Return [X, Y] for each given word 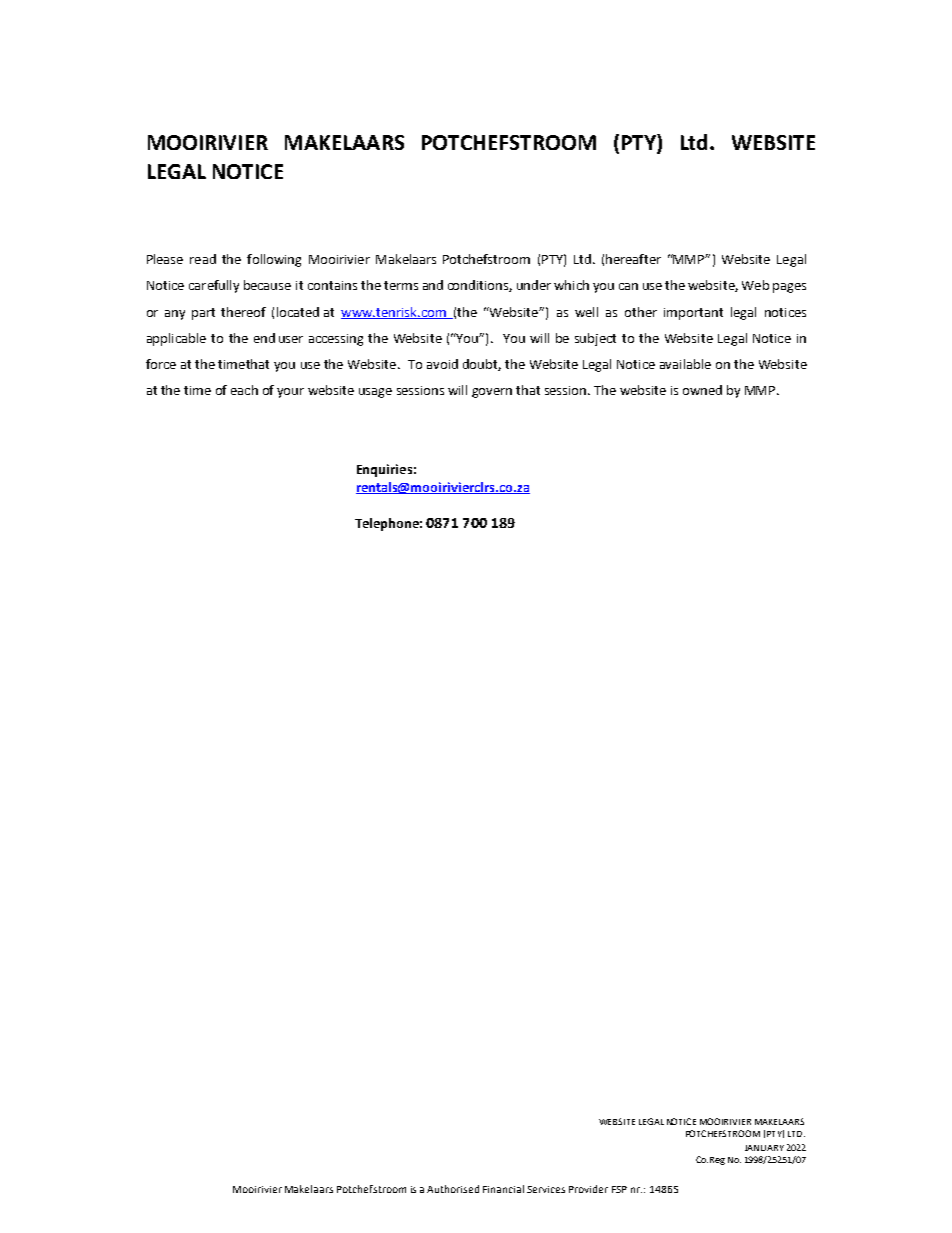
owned [702, 390]
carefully [214, 286]
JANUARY [764, 1148]
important [693, 314]
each [244, 390]
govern [492, 393]
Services [546, 1189]
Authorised [453, 1189]
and [433, 285]
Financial [503, 1189]
